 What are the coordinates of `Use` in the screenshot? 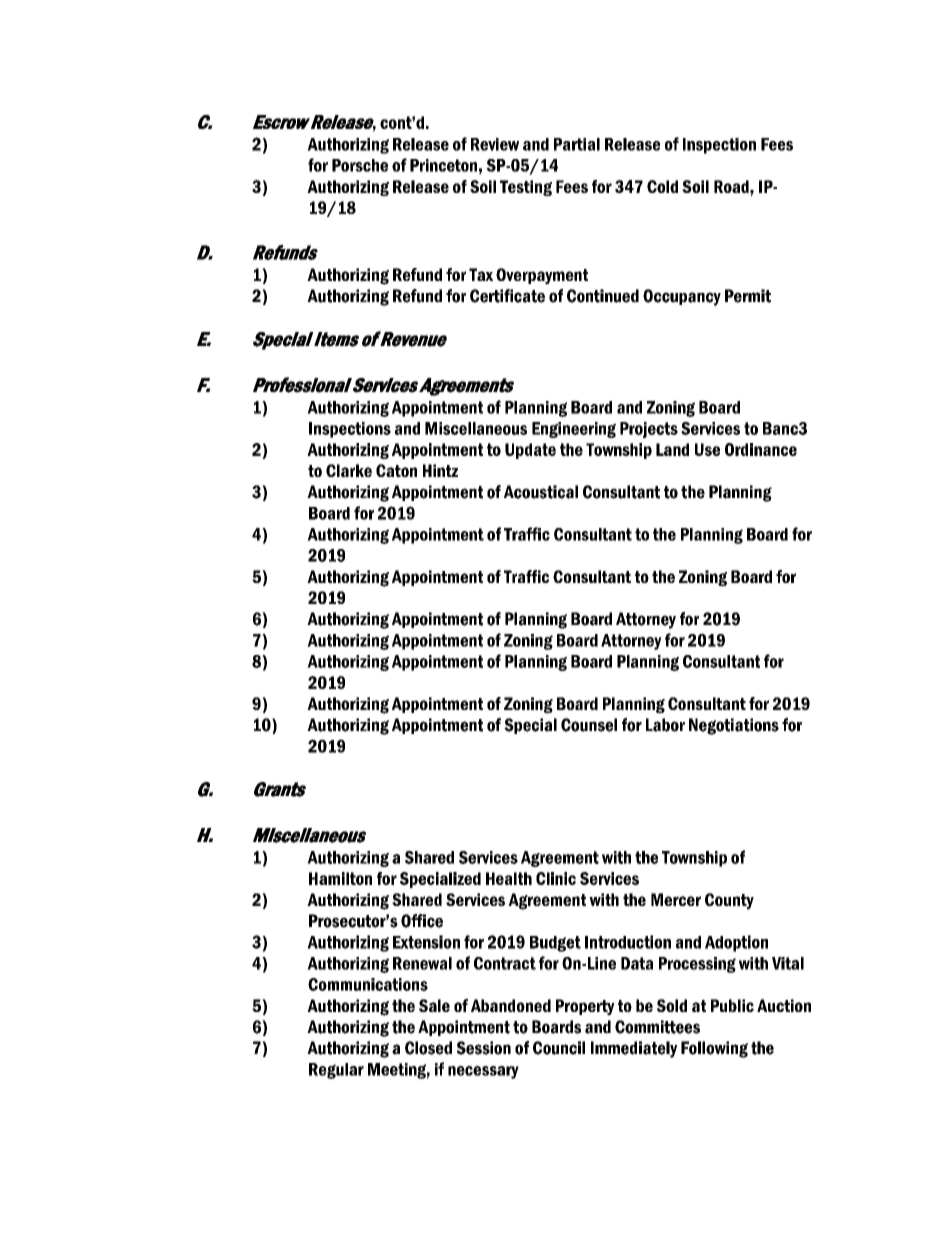 It's located at (707, 449).
